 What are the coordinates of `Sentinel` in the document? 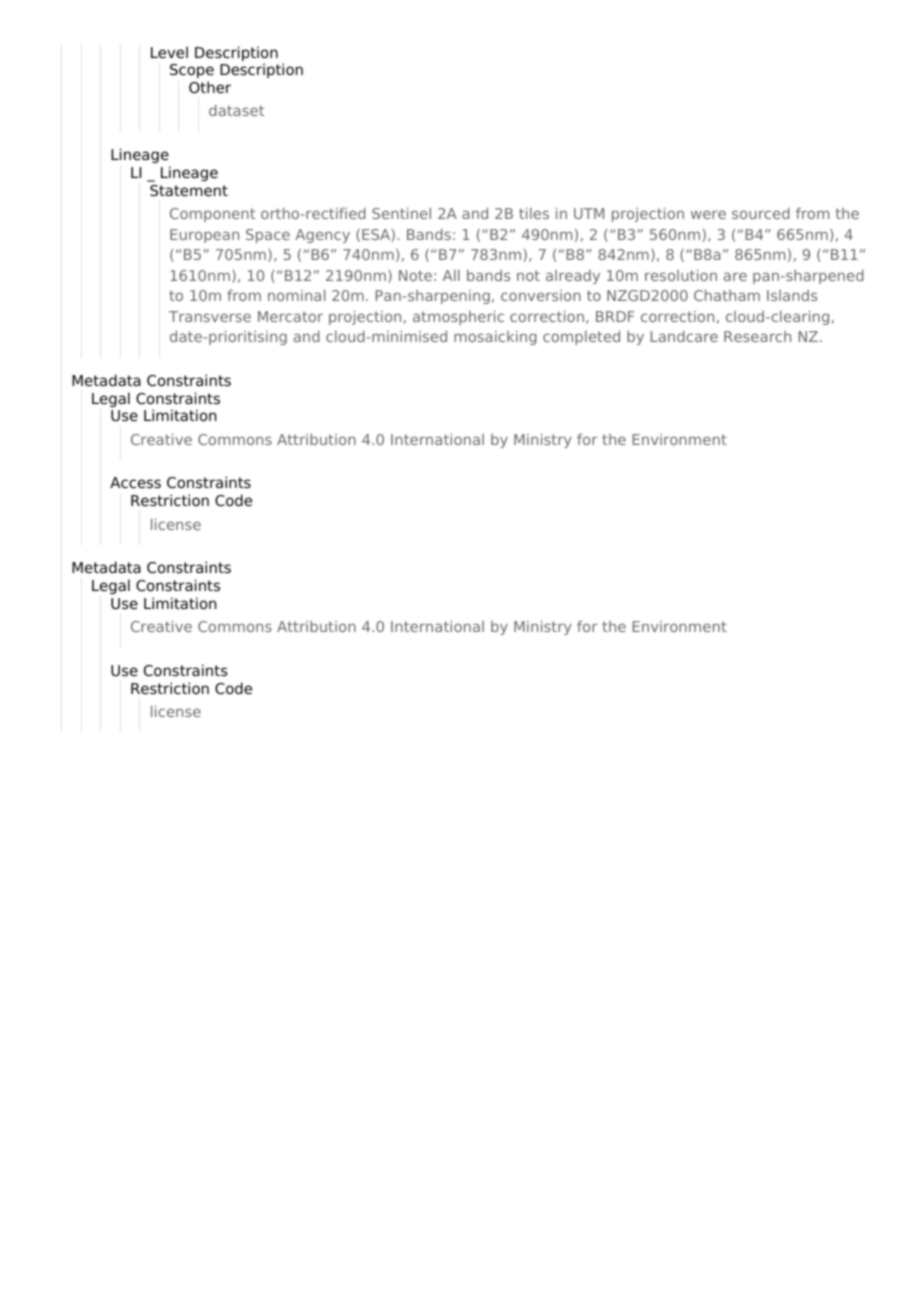 It's located at (401, 213).
